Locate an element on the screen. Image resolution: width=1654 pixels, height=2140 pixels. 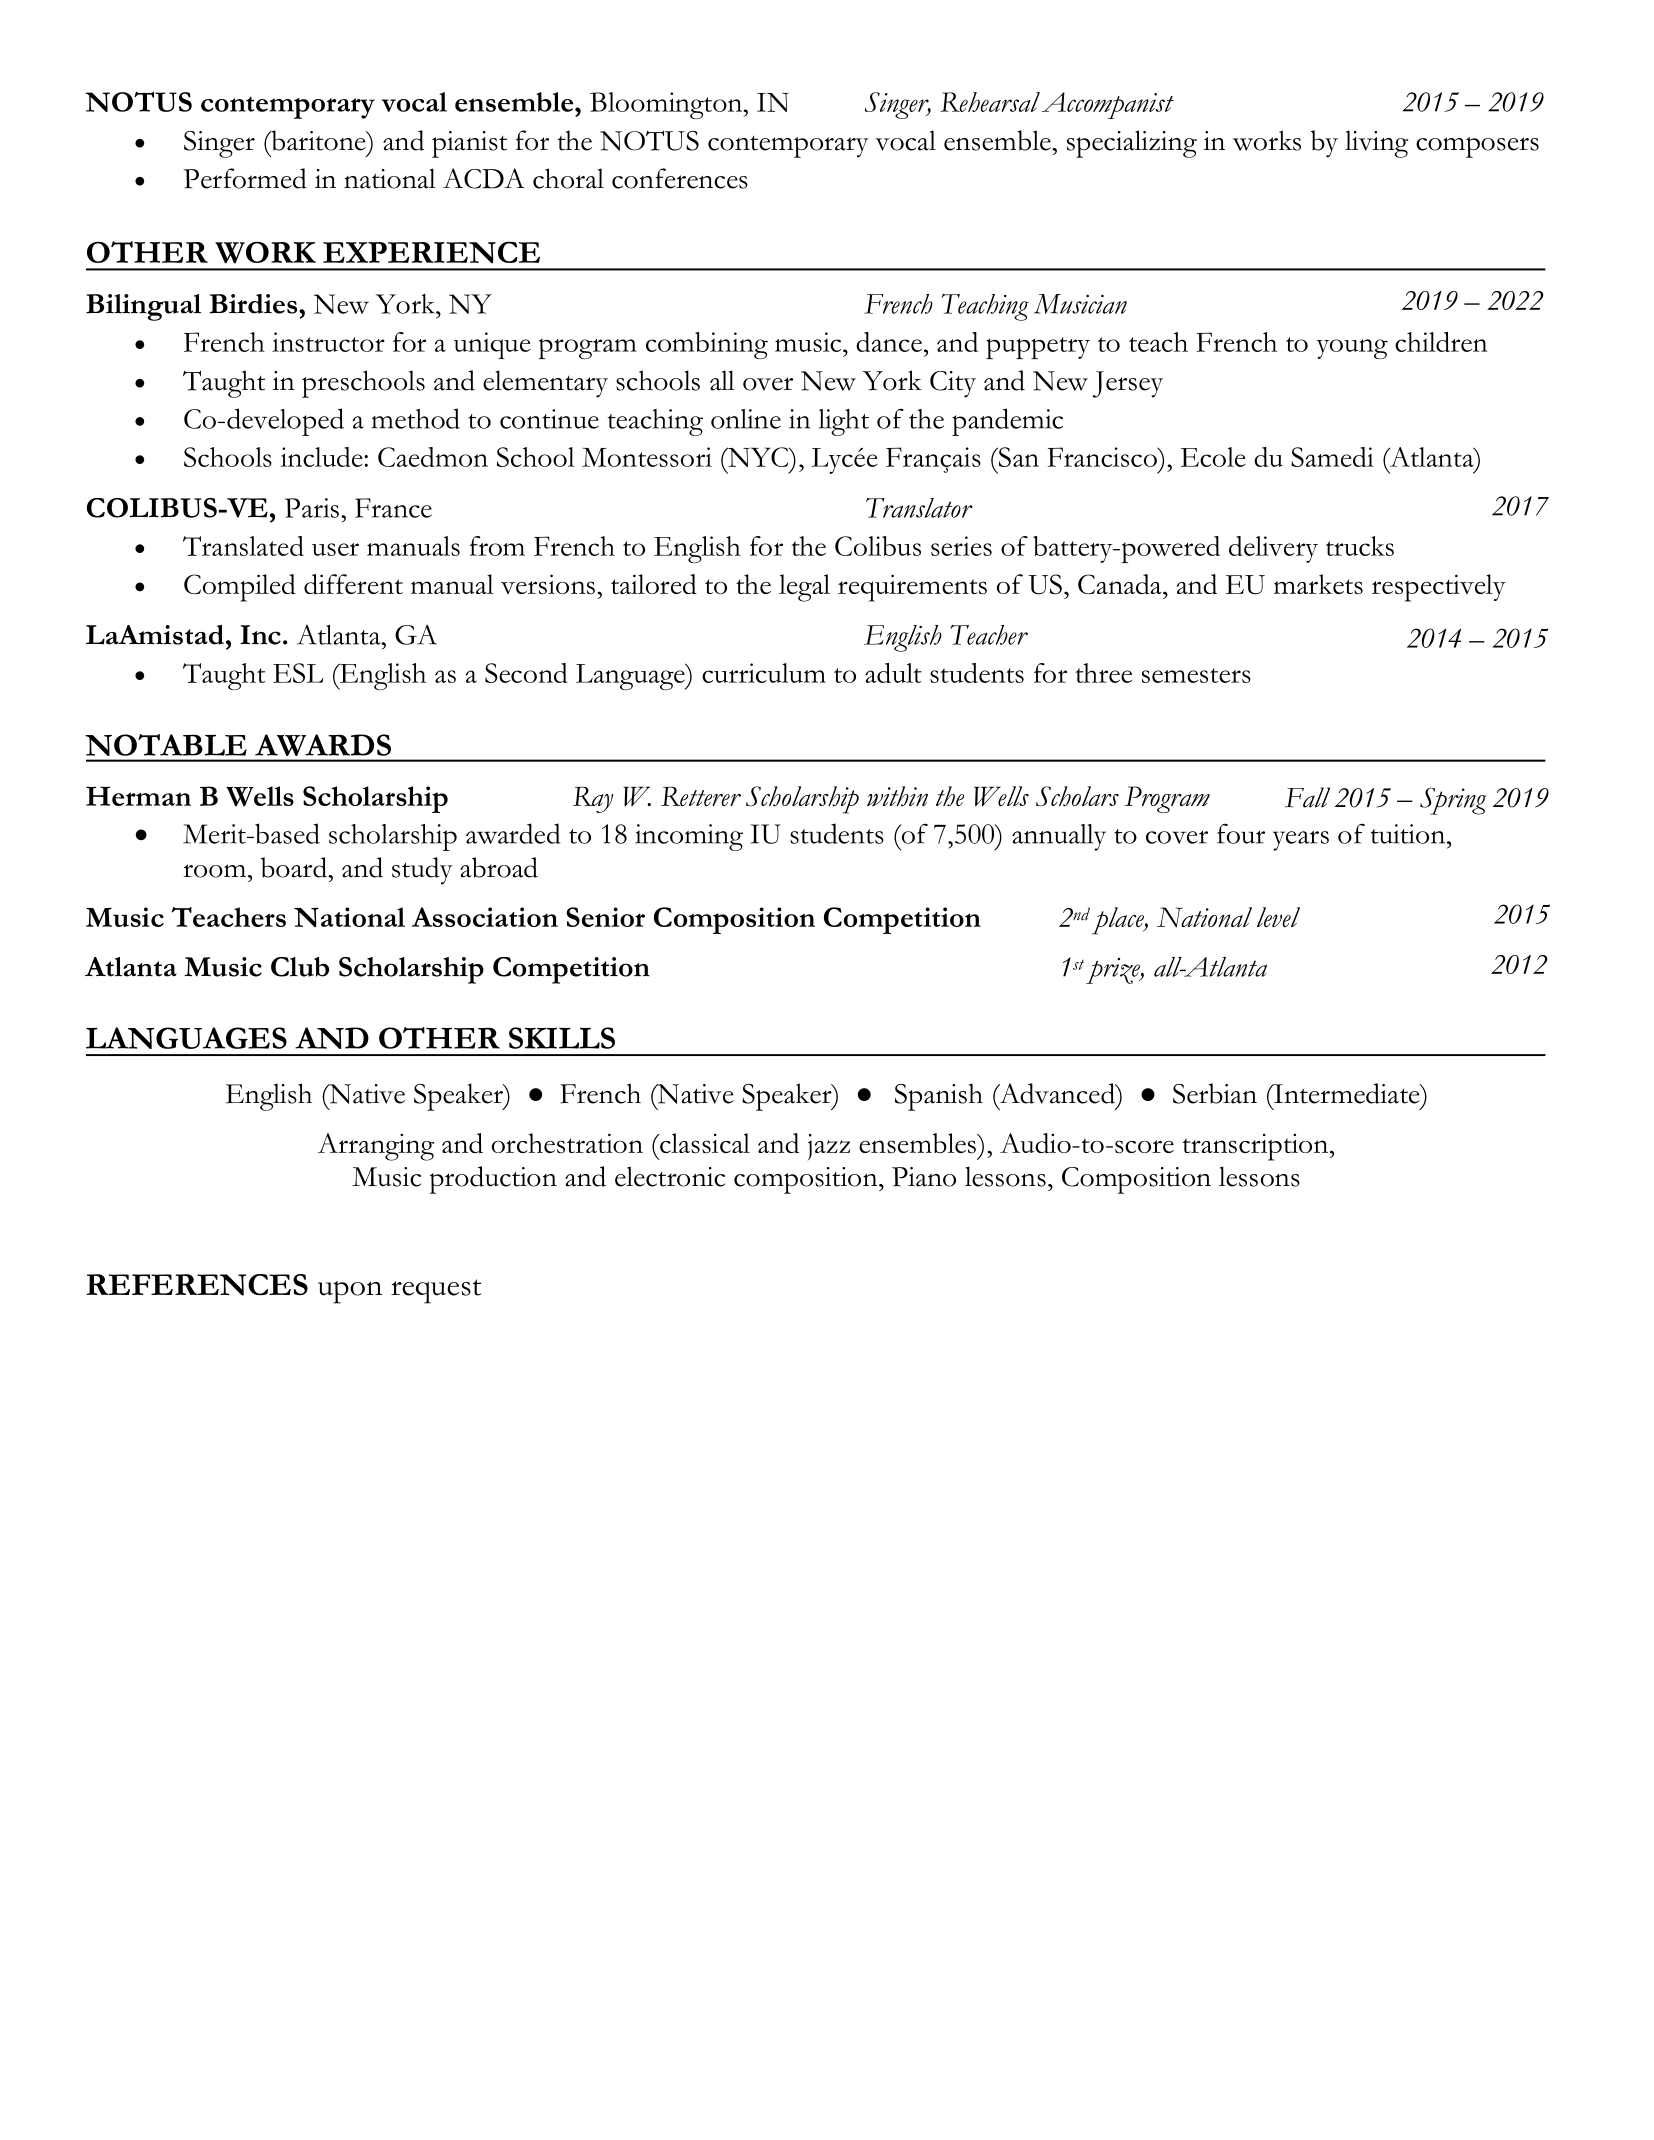
level is located at coordinates (1278, 917).
